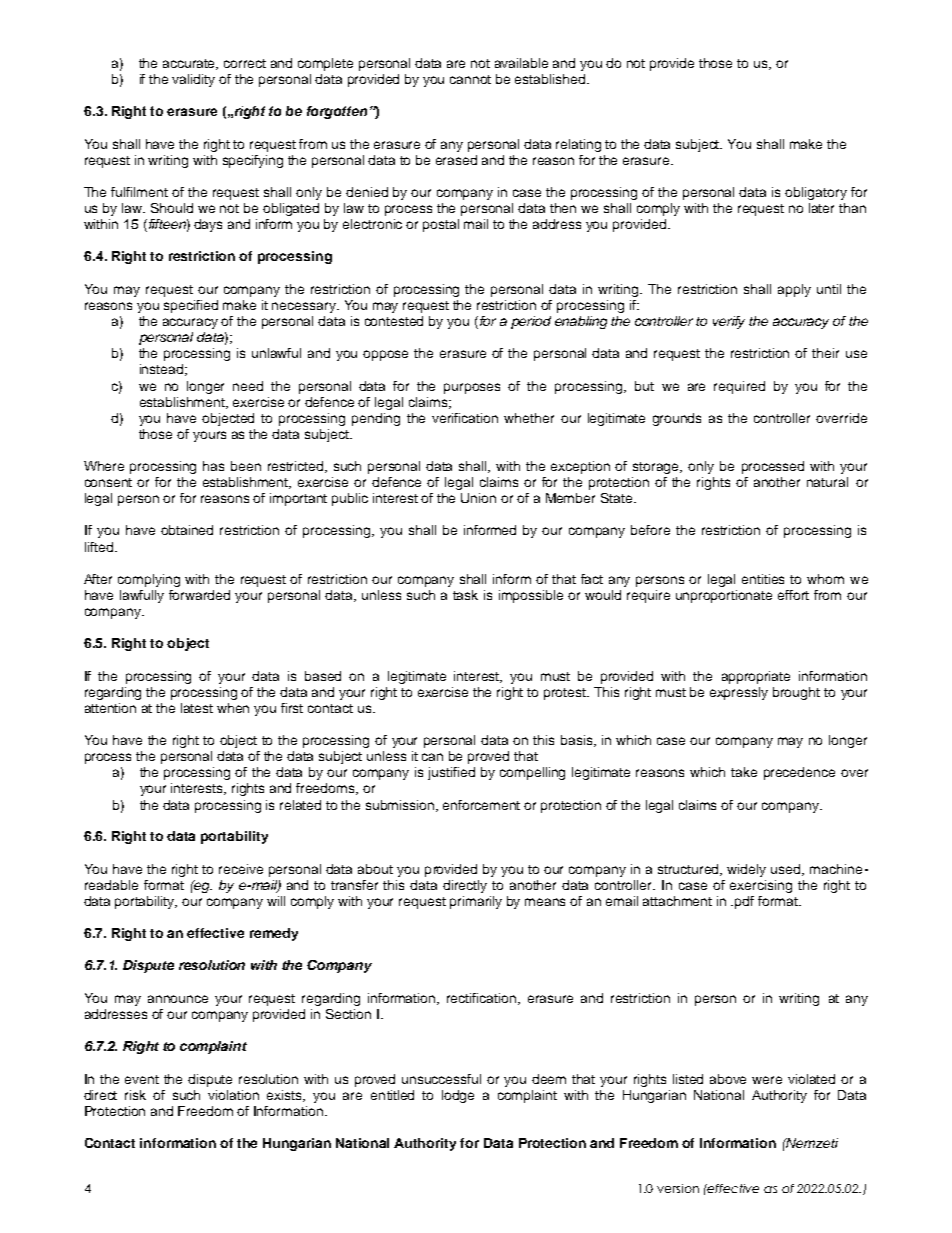  What do you see at coordinates (470, 79) in the screenshot?
I see `cannot` at bounding box center [470, 79].
